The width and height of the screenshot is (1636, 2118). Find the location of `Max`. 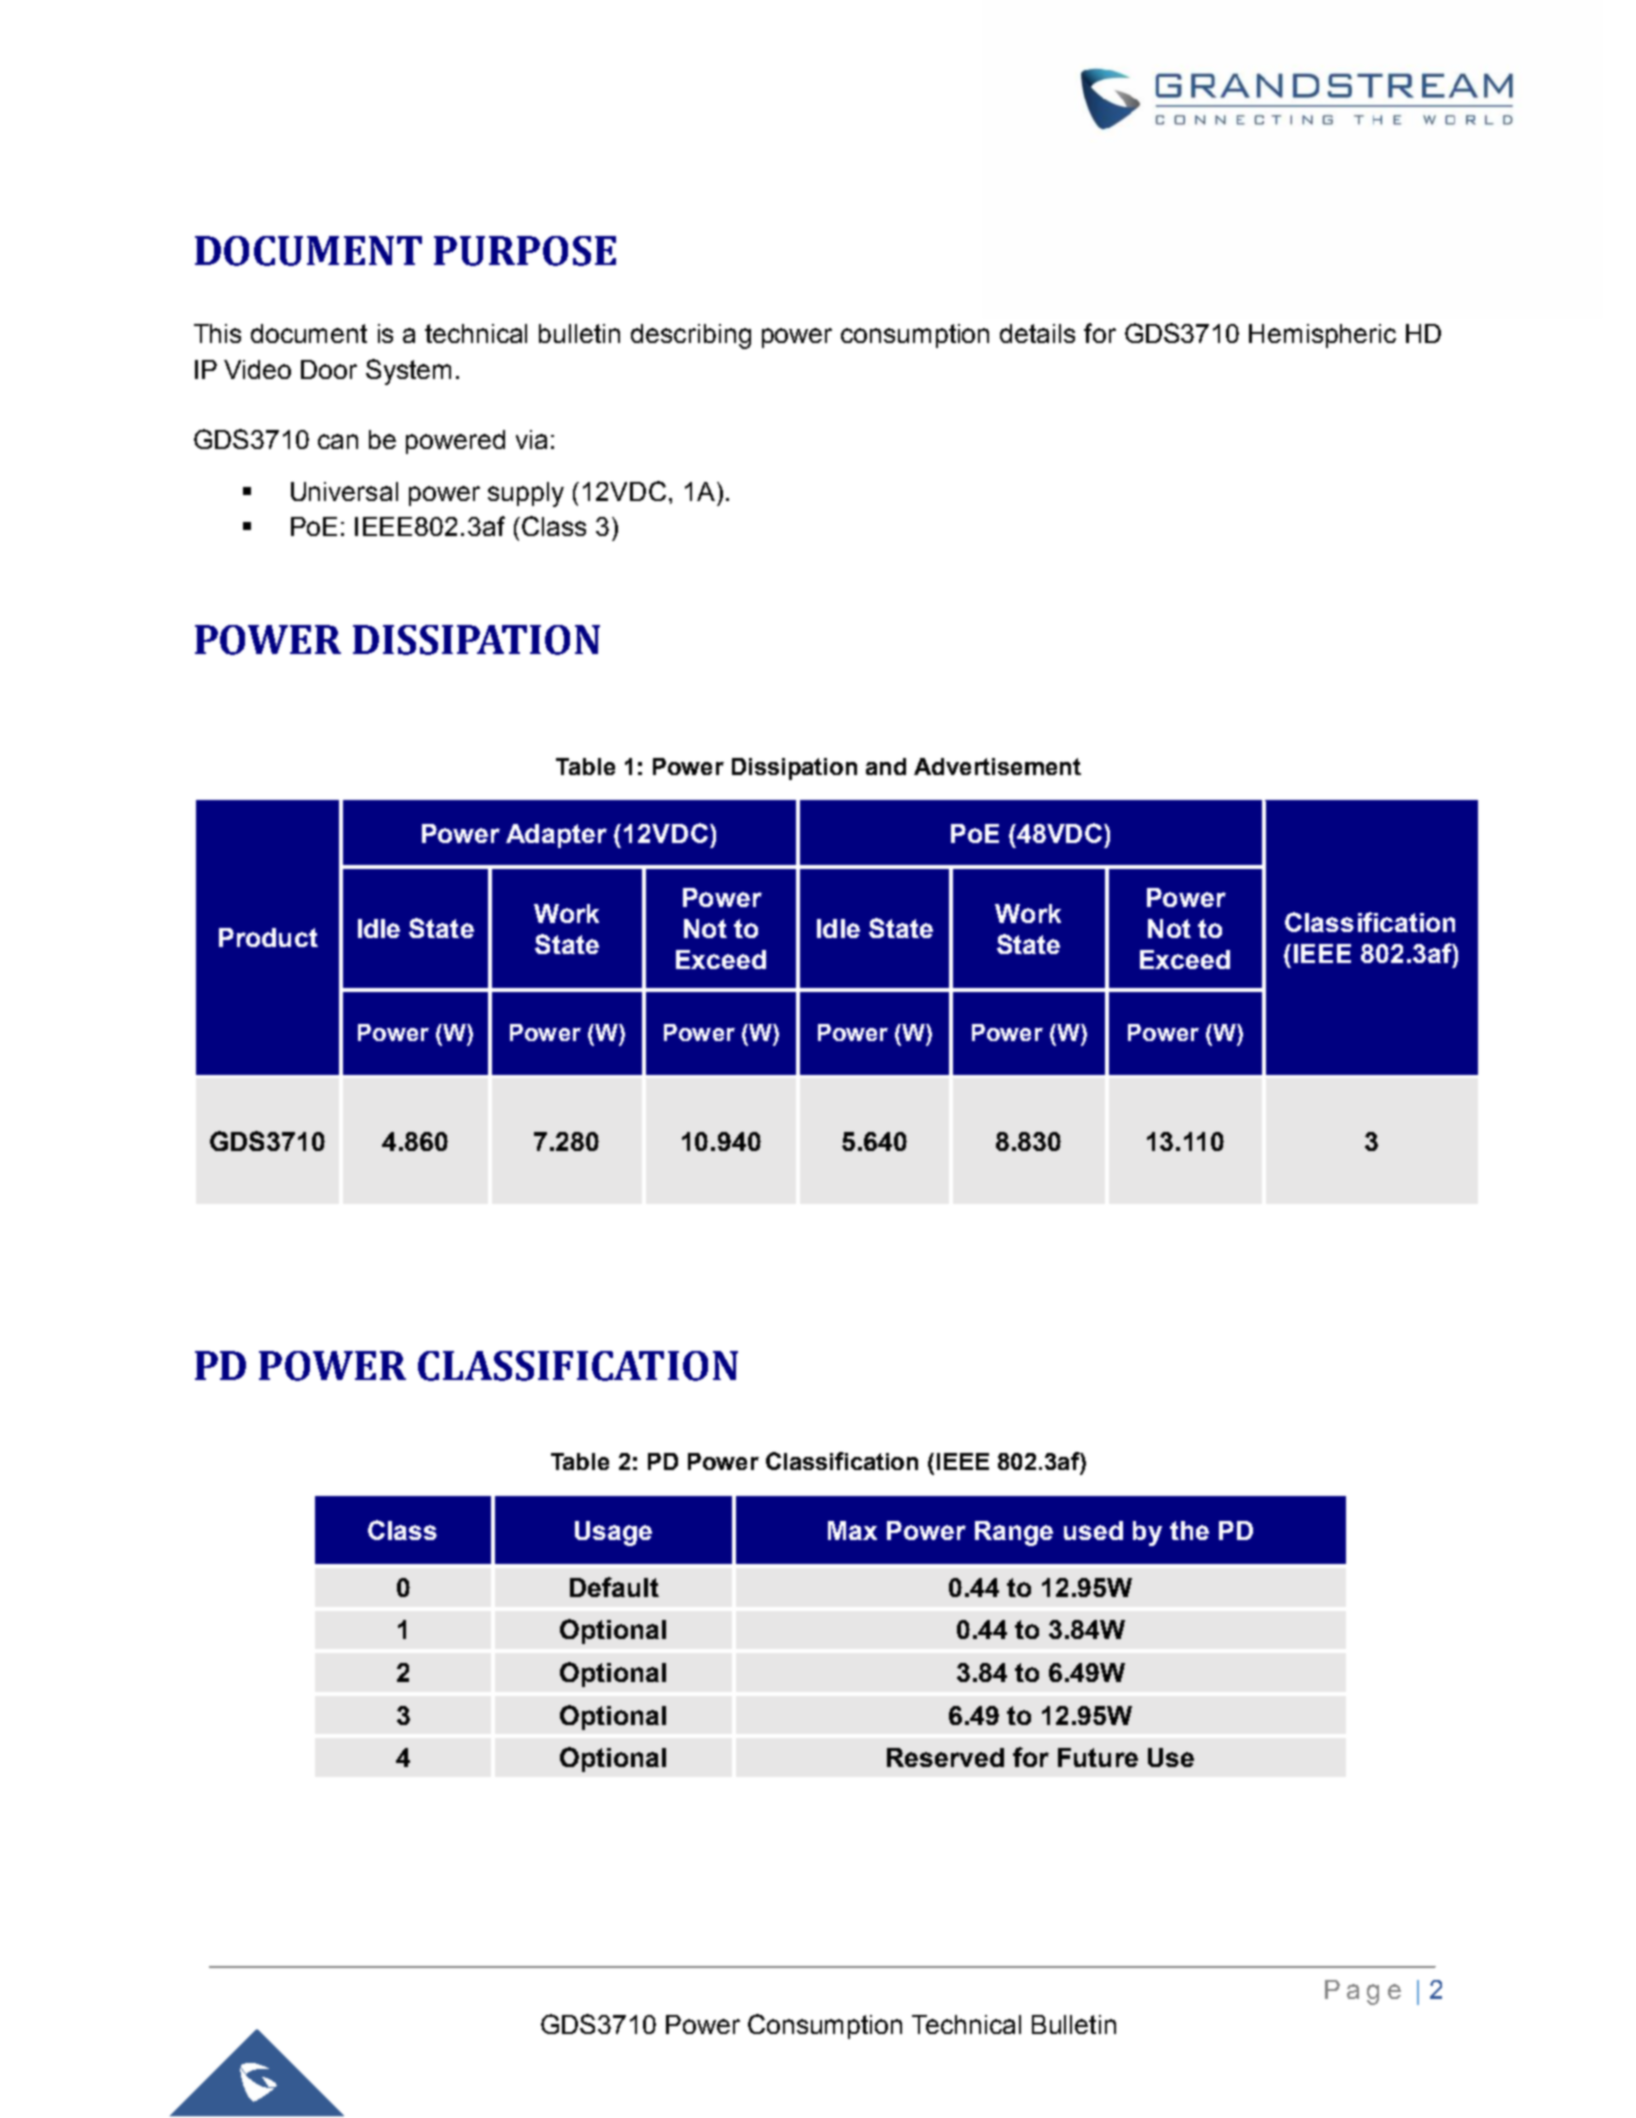

Max is located at coordinates (852, 1530).
